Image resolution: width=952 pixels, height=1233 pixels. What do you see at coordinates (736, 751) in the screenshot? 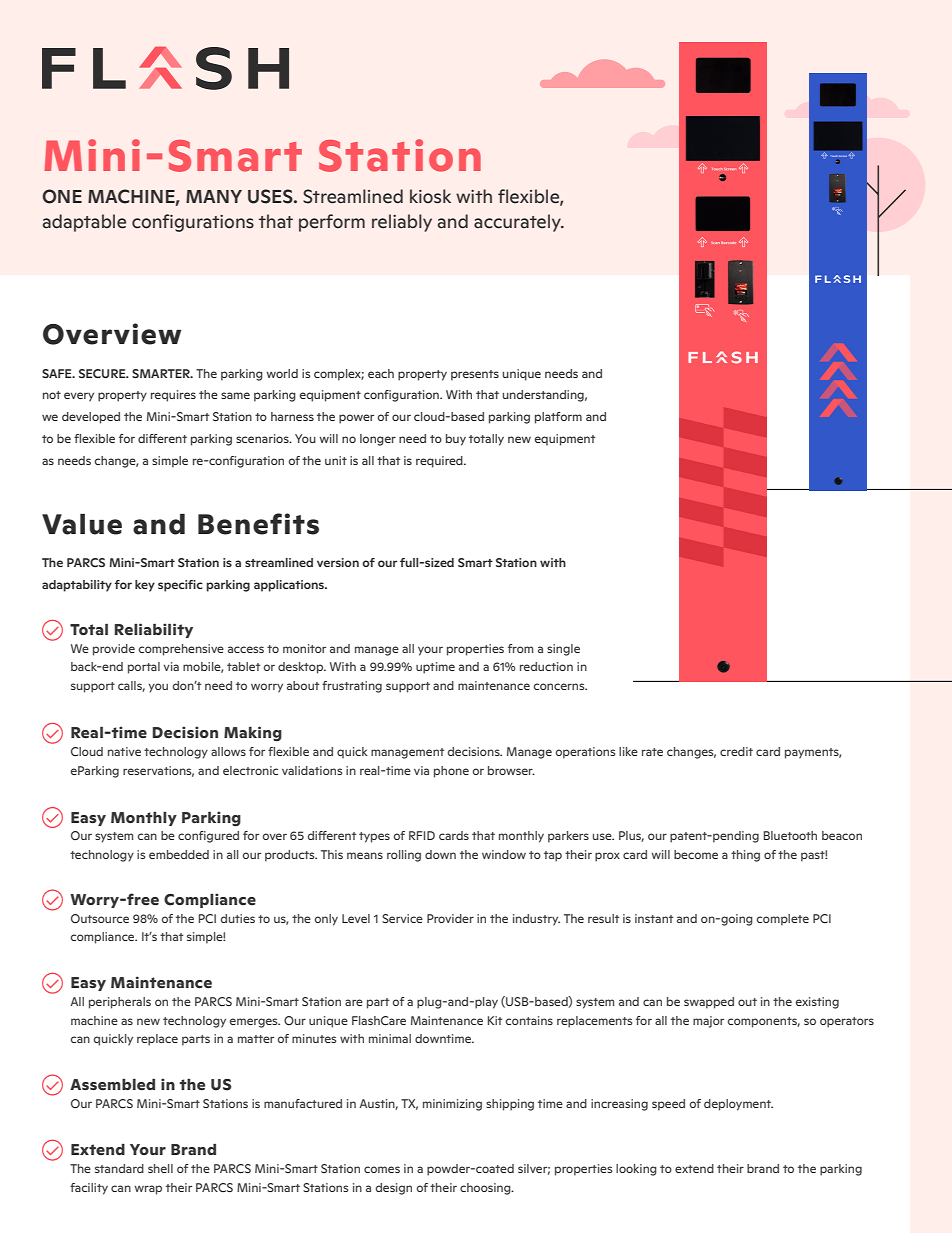
I see `credit` at bounding box center [736, 751].
